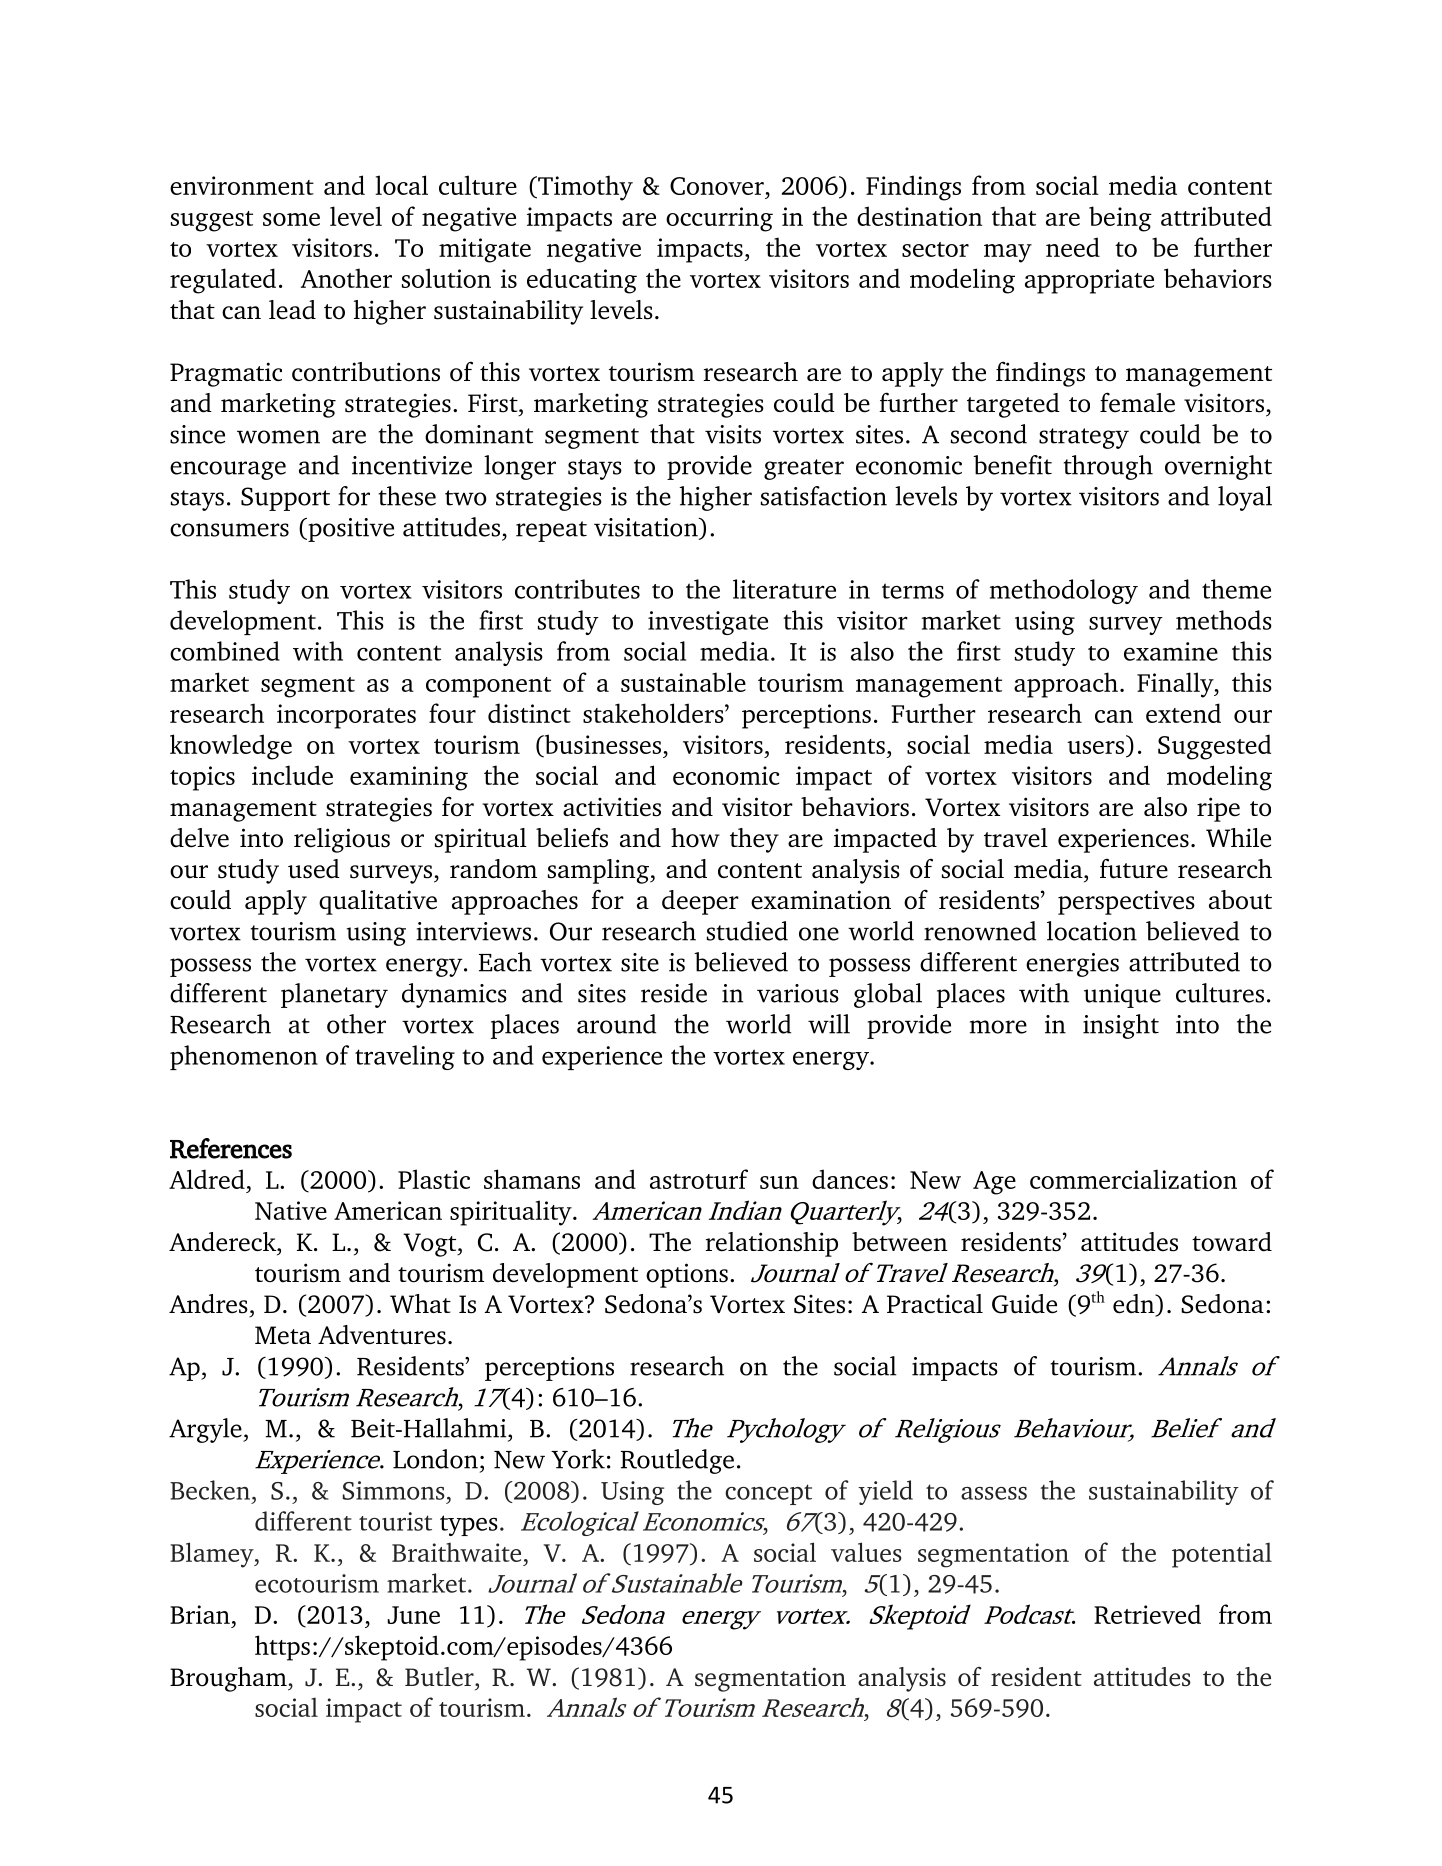 This page has height=1866, width=1442. I want to click on occurring, so click(719, 219).
